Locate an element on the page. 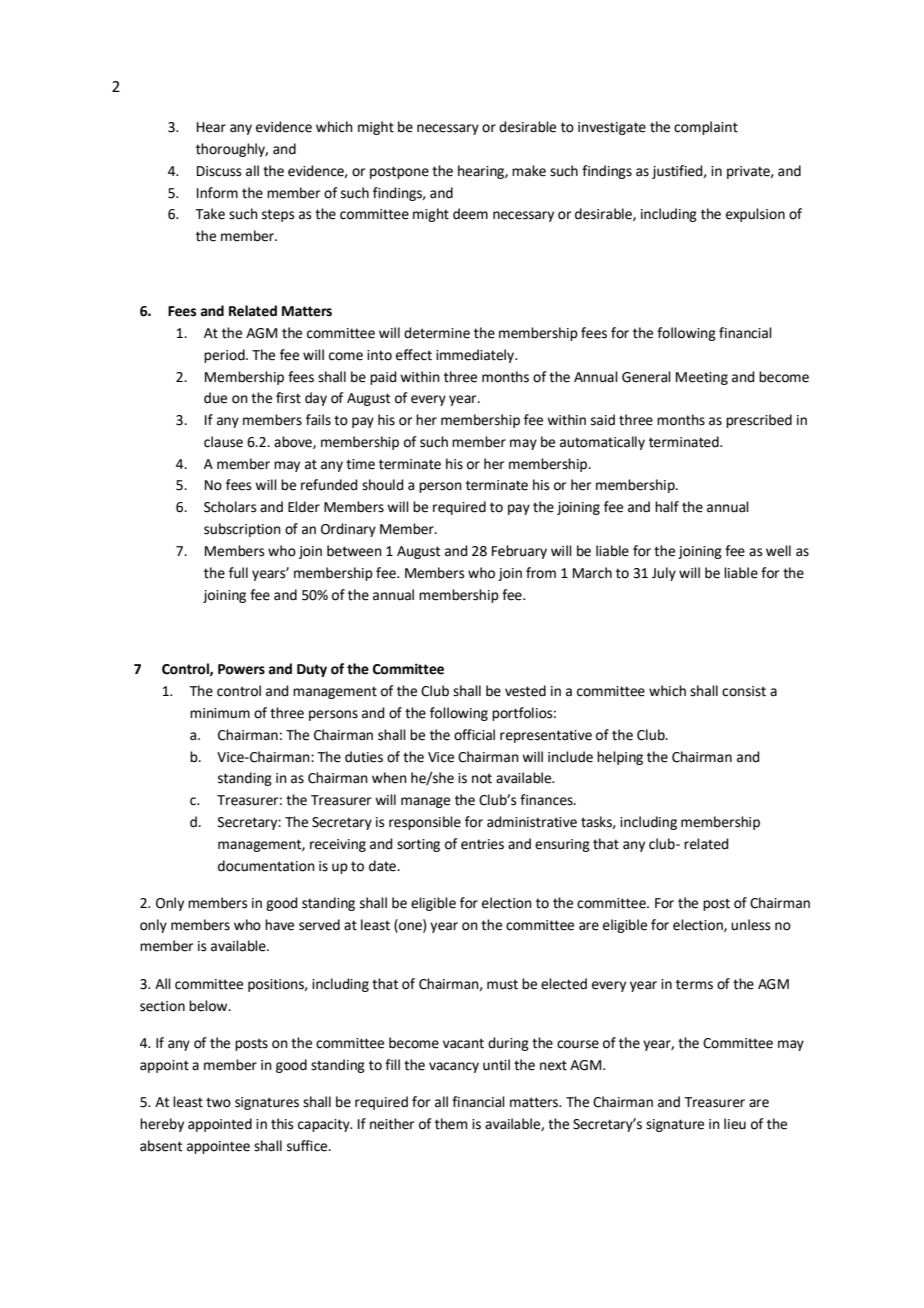 The image size is (924, 1308). should is located at coordinates (382, 485).
